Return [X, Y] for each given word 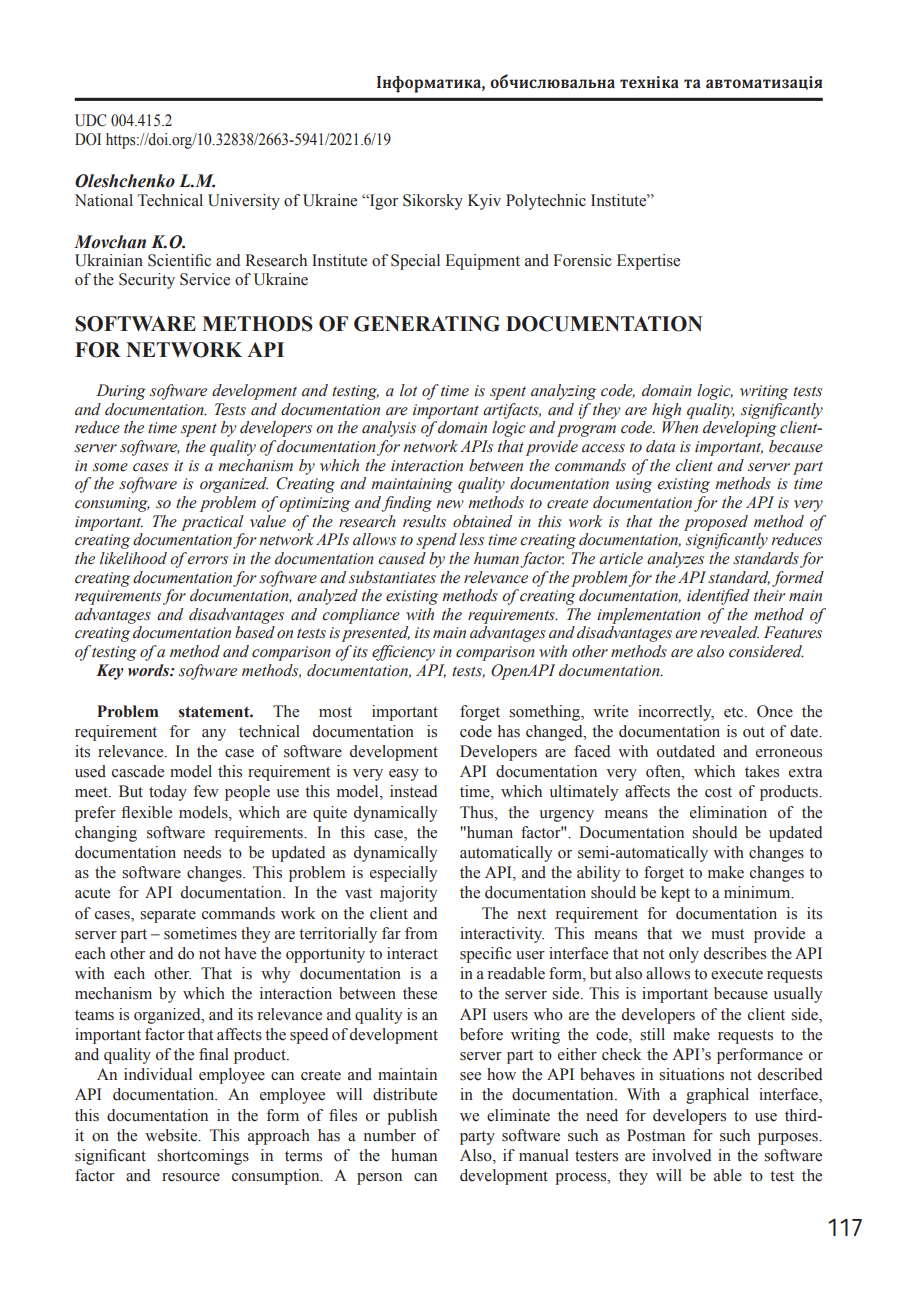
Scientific [179, 260]
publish [412, 1117]
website [172, 1135]
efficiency [403, 653]
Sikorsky [433, 202]
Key [110, 672]
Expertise [648, 262]
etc [735, 712]
